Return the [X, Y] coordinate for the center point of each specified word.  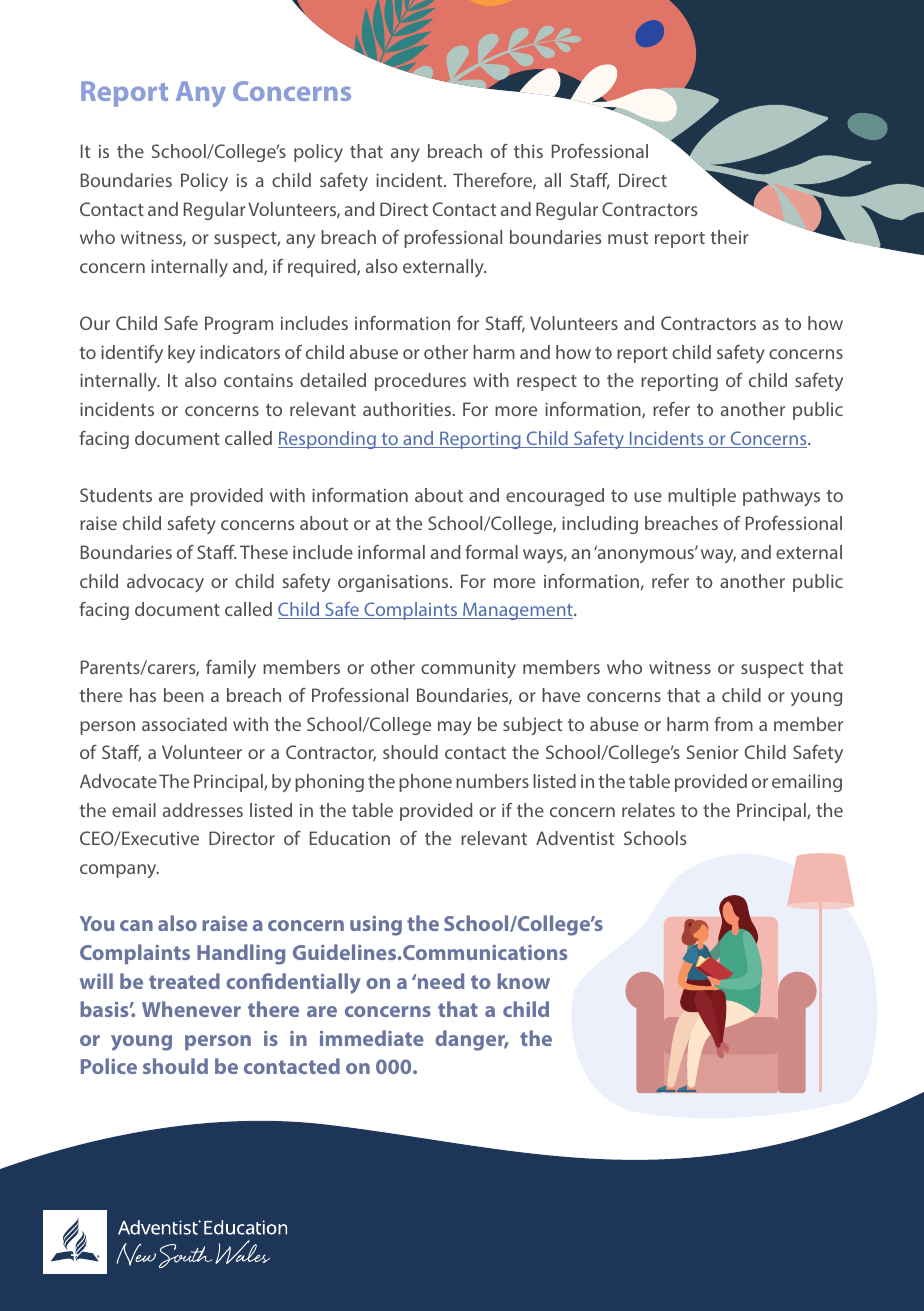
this [528, 151]
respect [547, 383]
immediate [372, 1038]
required [323, 268]
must [628, 238]
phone [425, 783]
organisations [394, 583]
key [181, 354]
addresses [203, 810]
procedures [420, 382]
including [600, 525]
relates [648, 810]
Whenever [191, 1009]
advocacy [165, 583]
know [523, 981]
